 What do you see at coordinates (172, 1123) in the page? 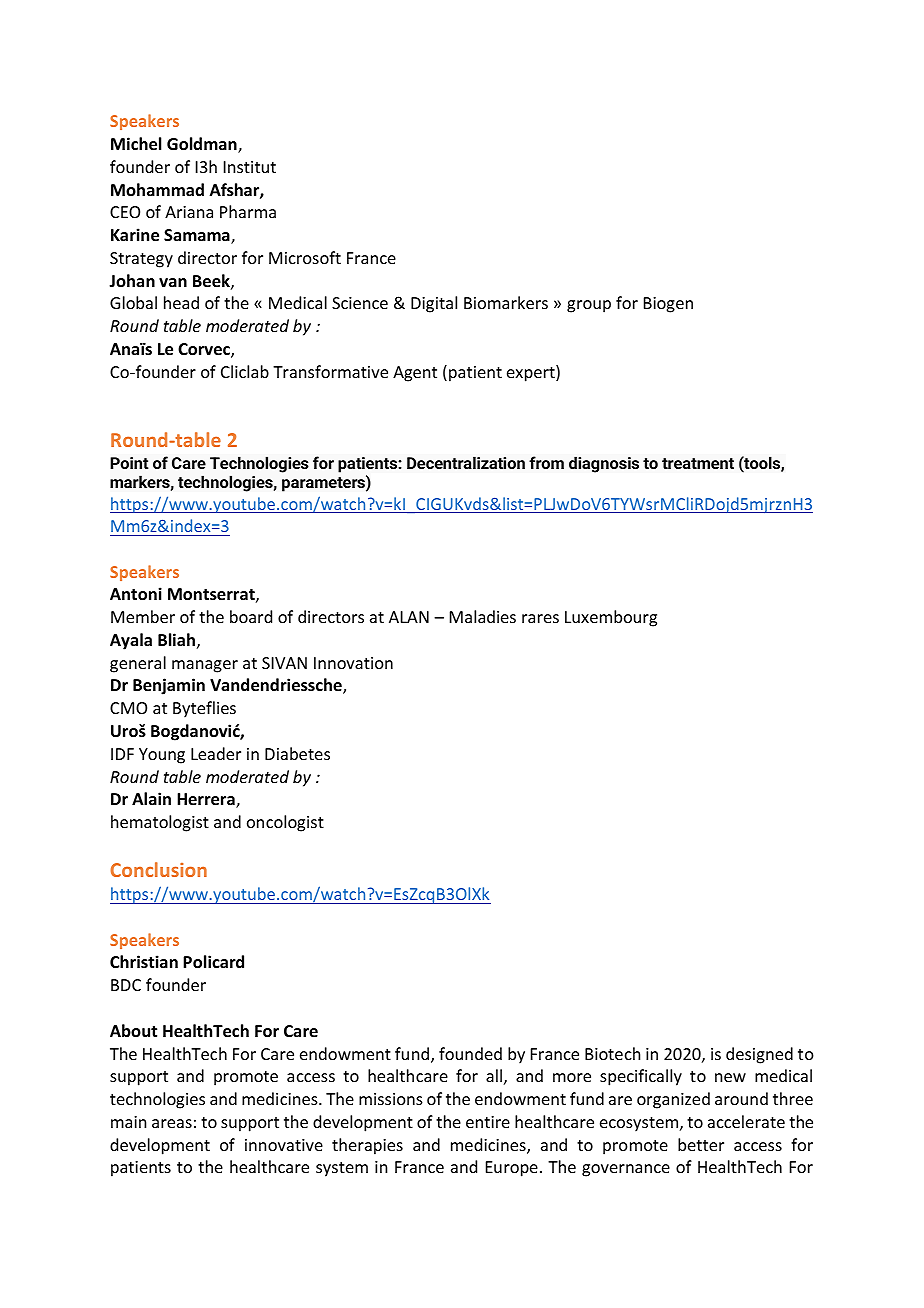
I see `areas` at bounding box center [172, 1123].
